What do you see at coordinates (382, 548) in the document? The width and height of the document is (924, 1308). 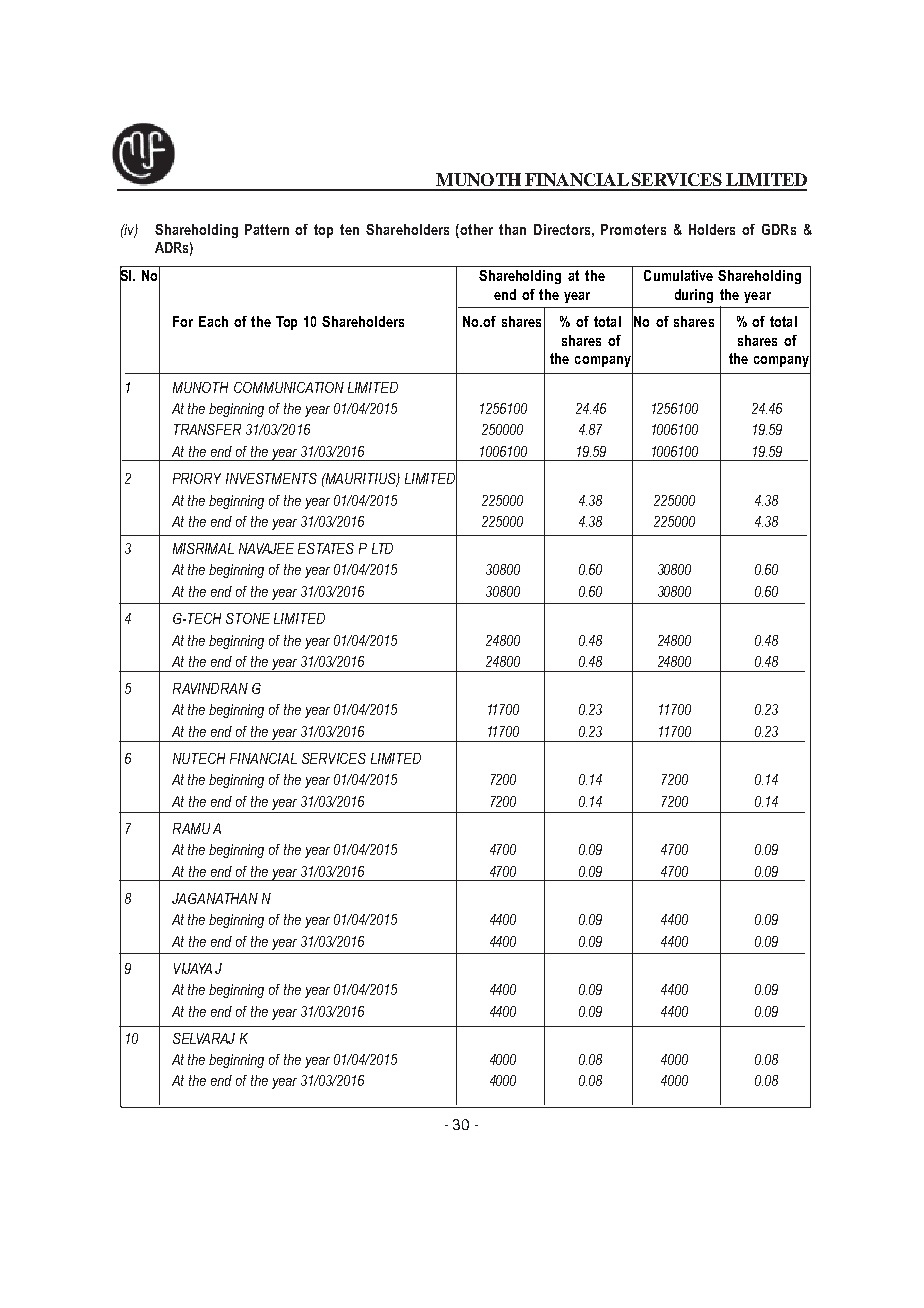 I see `LTD` at bounding box center [382, 548].
